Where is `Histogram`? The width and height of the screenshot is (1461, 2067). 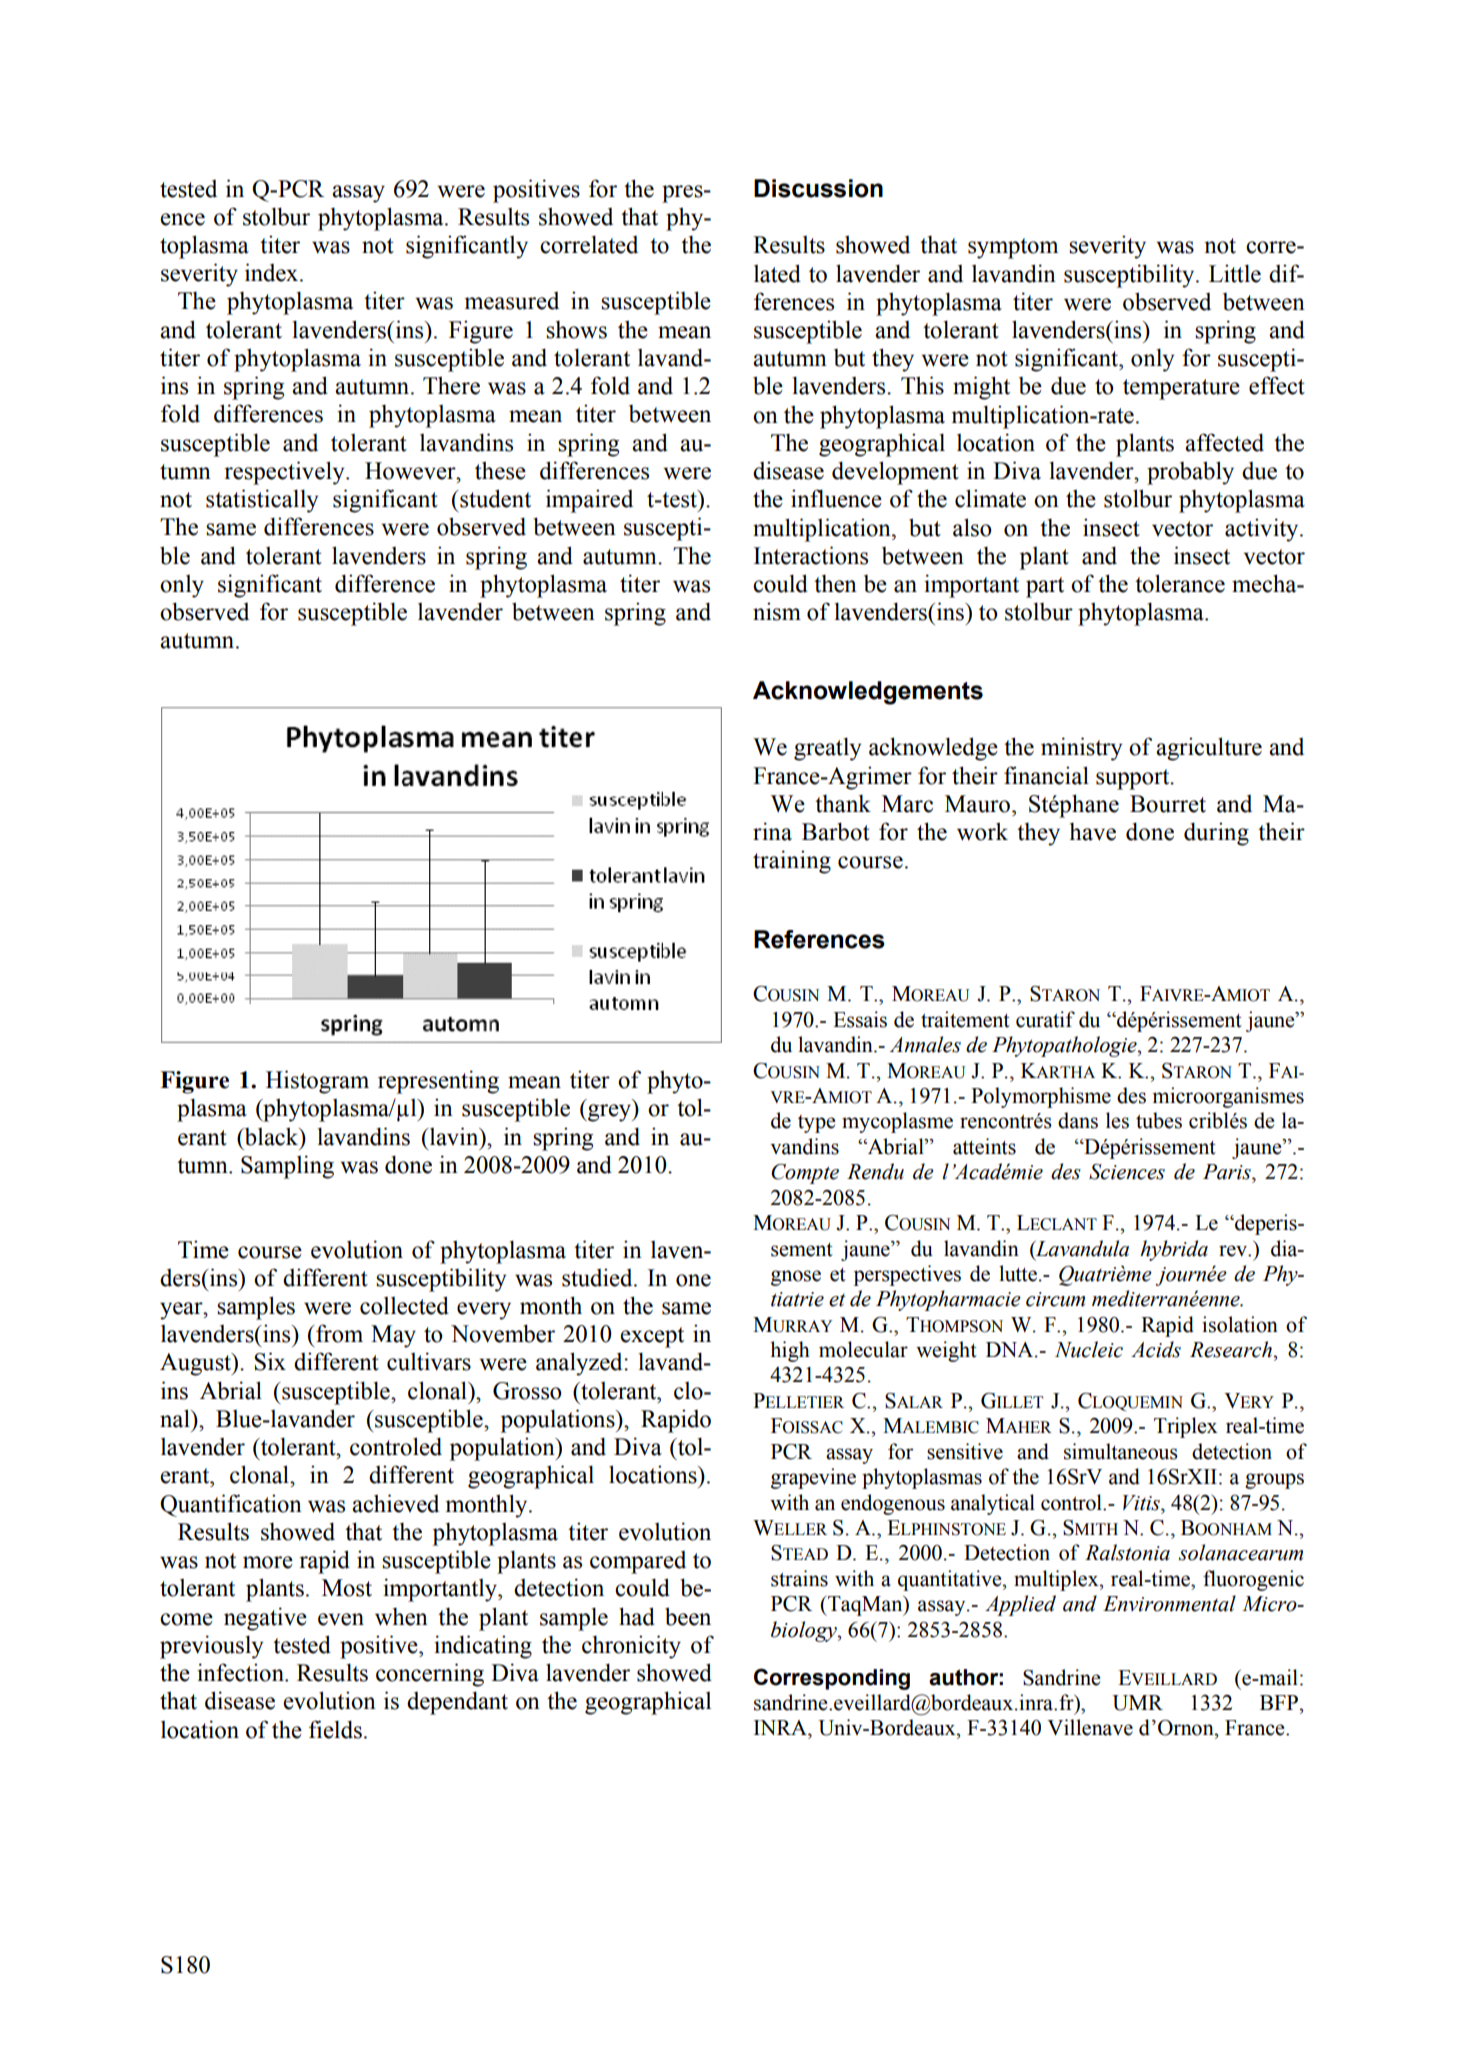 Histogram is located at coordinates (317, 1082).
